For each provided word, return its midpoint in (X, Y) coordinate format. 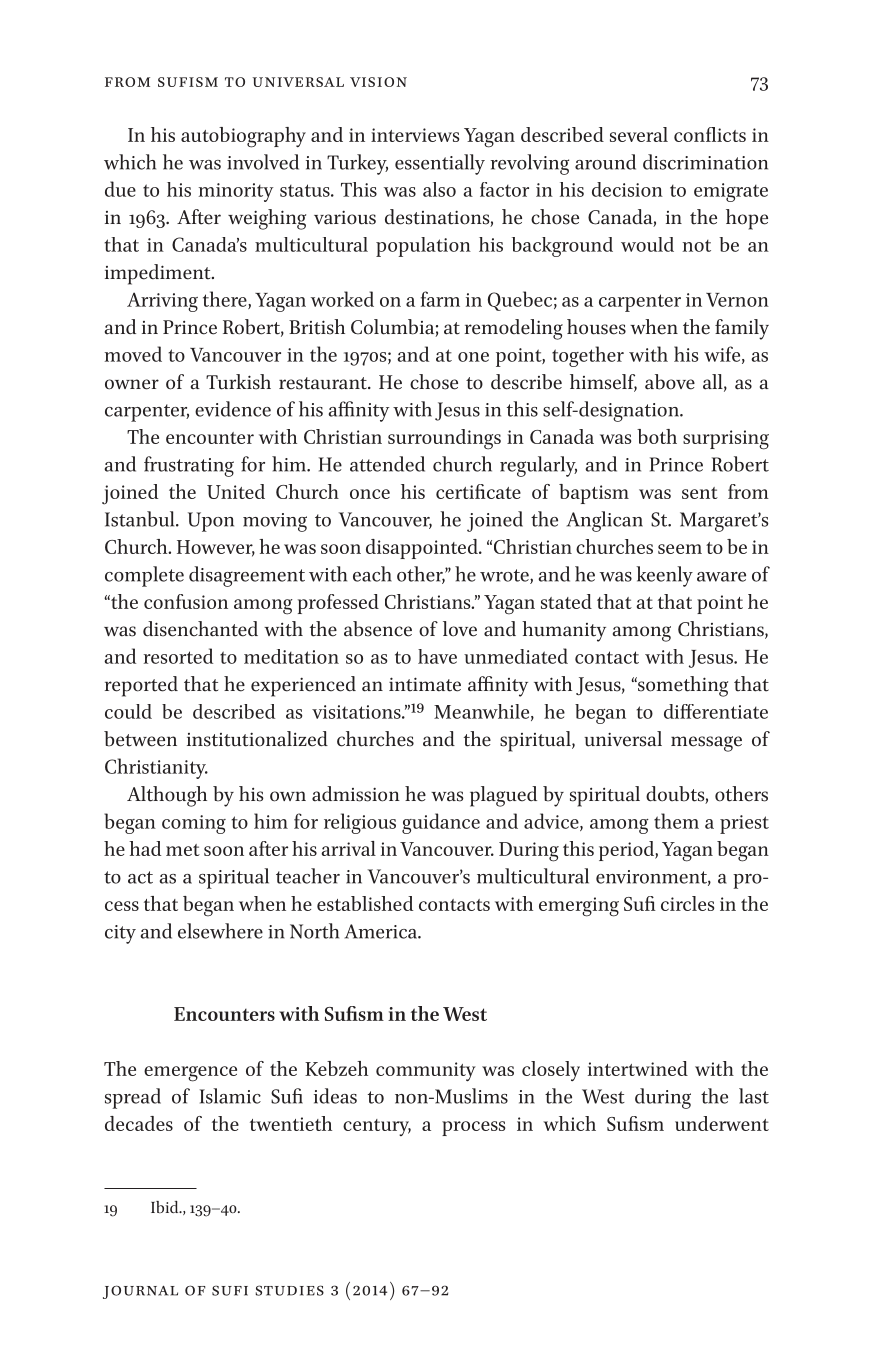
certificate (478, 491)
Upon (211, 522)
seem (680, 549)
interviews (415, 135)
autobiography (243, 137)
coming (194, 824)
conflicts (710, 134)
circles (687, 903)
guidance (441, 823)
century (377, 1127)
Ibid (166, 1207)
